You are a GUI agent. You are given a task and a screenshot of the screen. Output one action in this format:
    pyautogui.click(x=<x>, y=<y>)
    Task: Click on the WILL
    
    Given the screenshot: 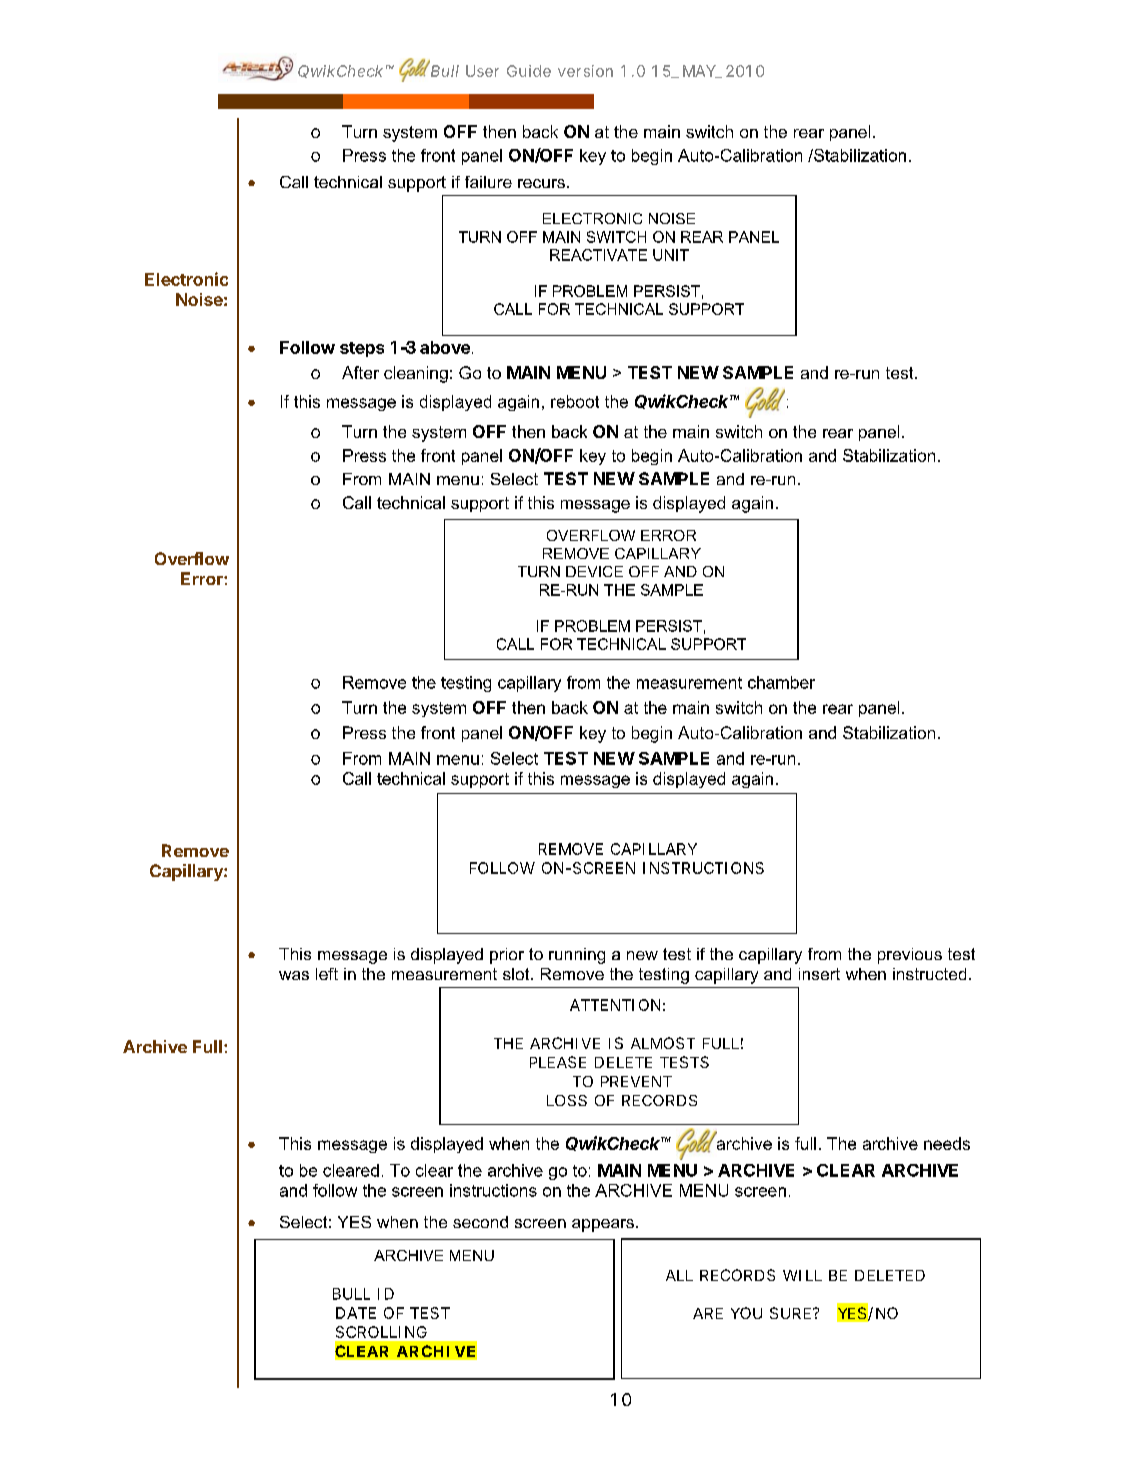 What is the action you would take?
    pyautogui.click(x=802, y=1275)
